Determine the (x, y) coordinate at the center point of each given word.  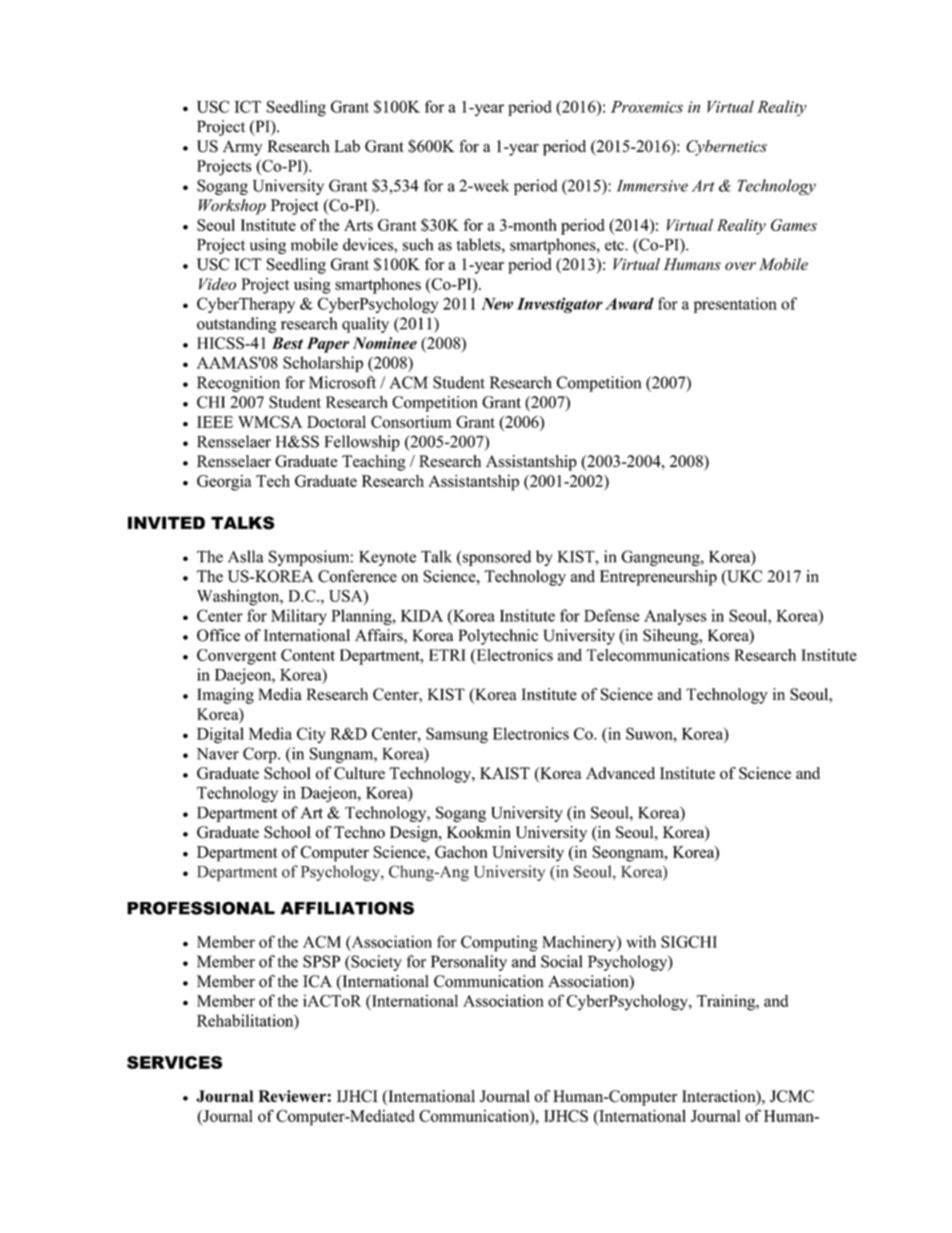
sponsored (495, 558)
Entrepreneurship (658, 578)
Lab (347, 146)
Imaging (225, 696)
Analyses (675, 617)
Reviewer (293, 1096)
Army (242, 148)
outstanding (236, 325)
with (641, 941)
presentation (735, 305)
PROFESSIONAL (201, 908)
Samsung (457, 735)
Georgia (224, 483)
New (497, 304)
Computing (499, 943)
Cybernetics (726, 148)
